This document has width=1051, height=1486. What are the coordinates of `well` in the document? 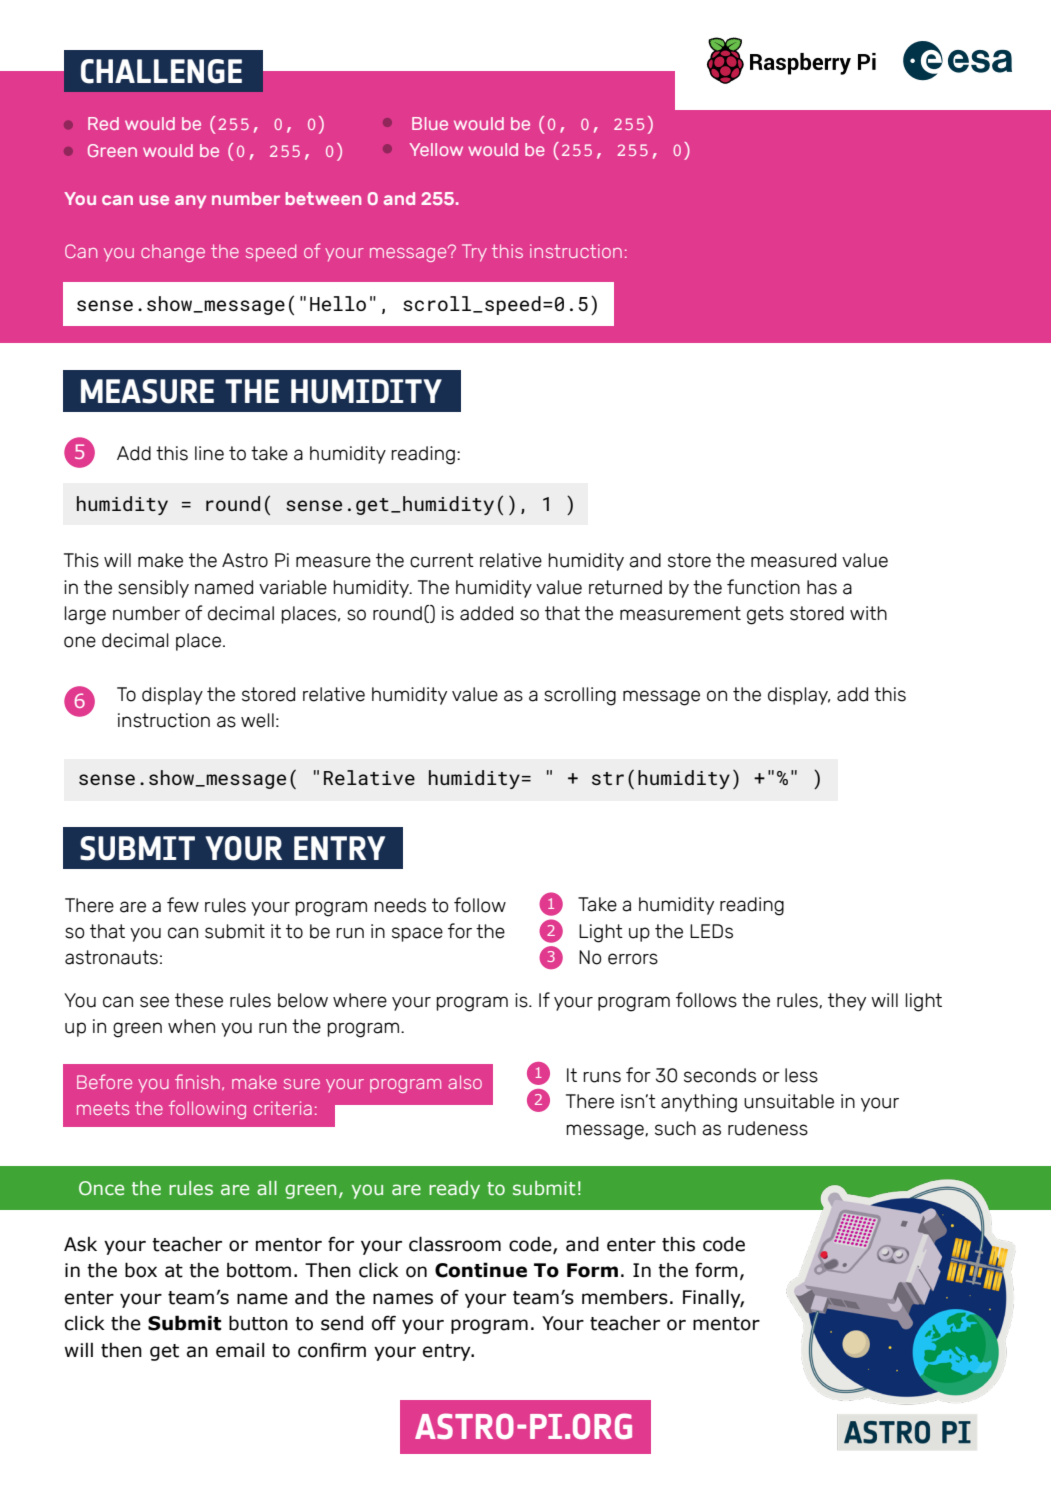 It's located at (257, 720).
